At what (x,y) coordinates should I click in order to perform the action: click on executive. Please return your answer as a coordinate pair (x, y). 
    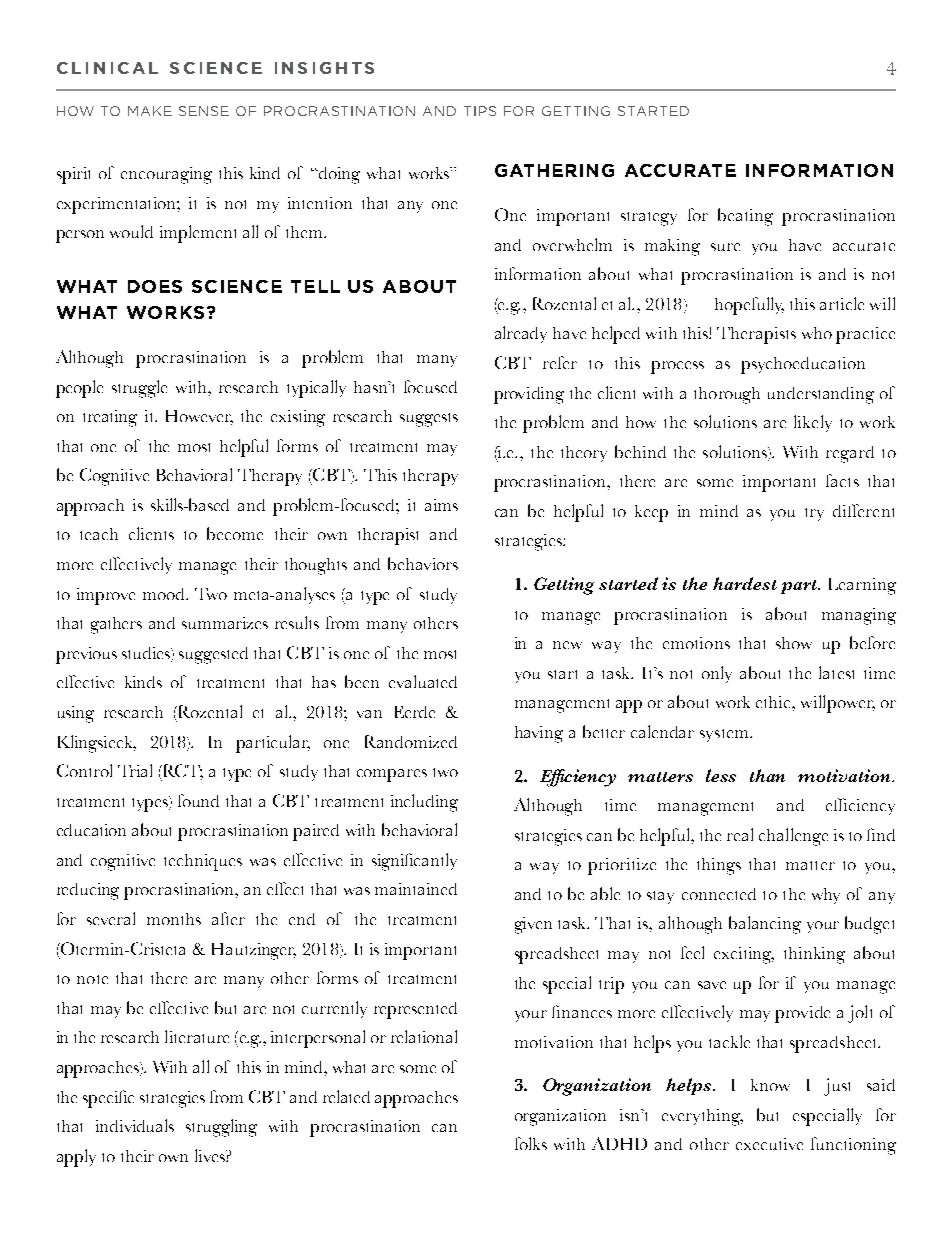
    Looking at the image, I should click on (769, 1144).
